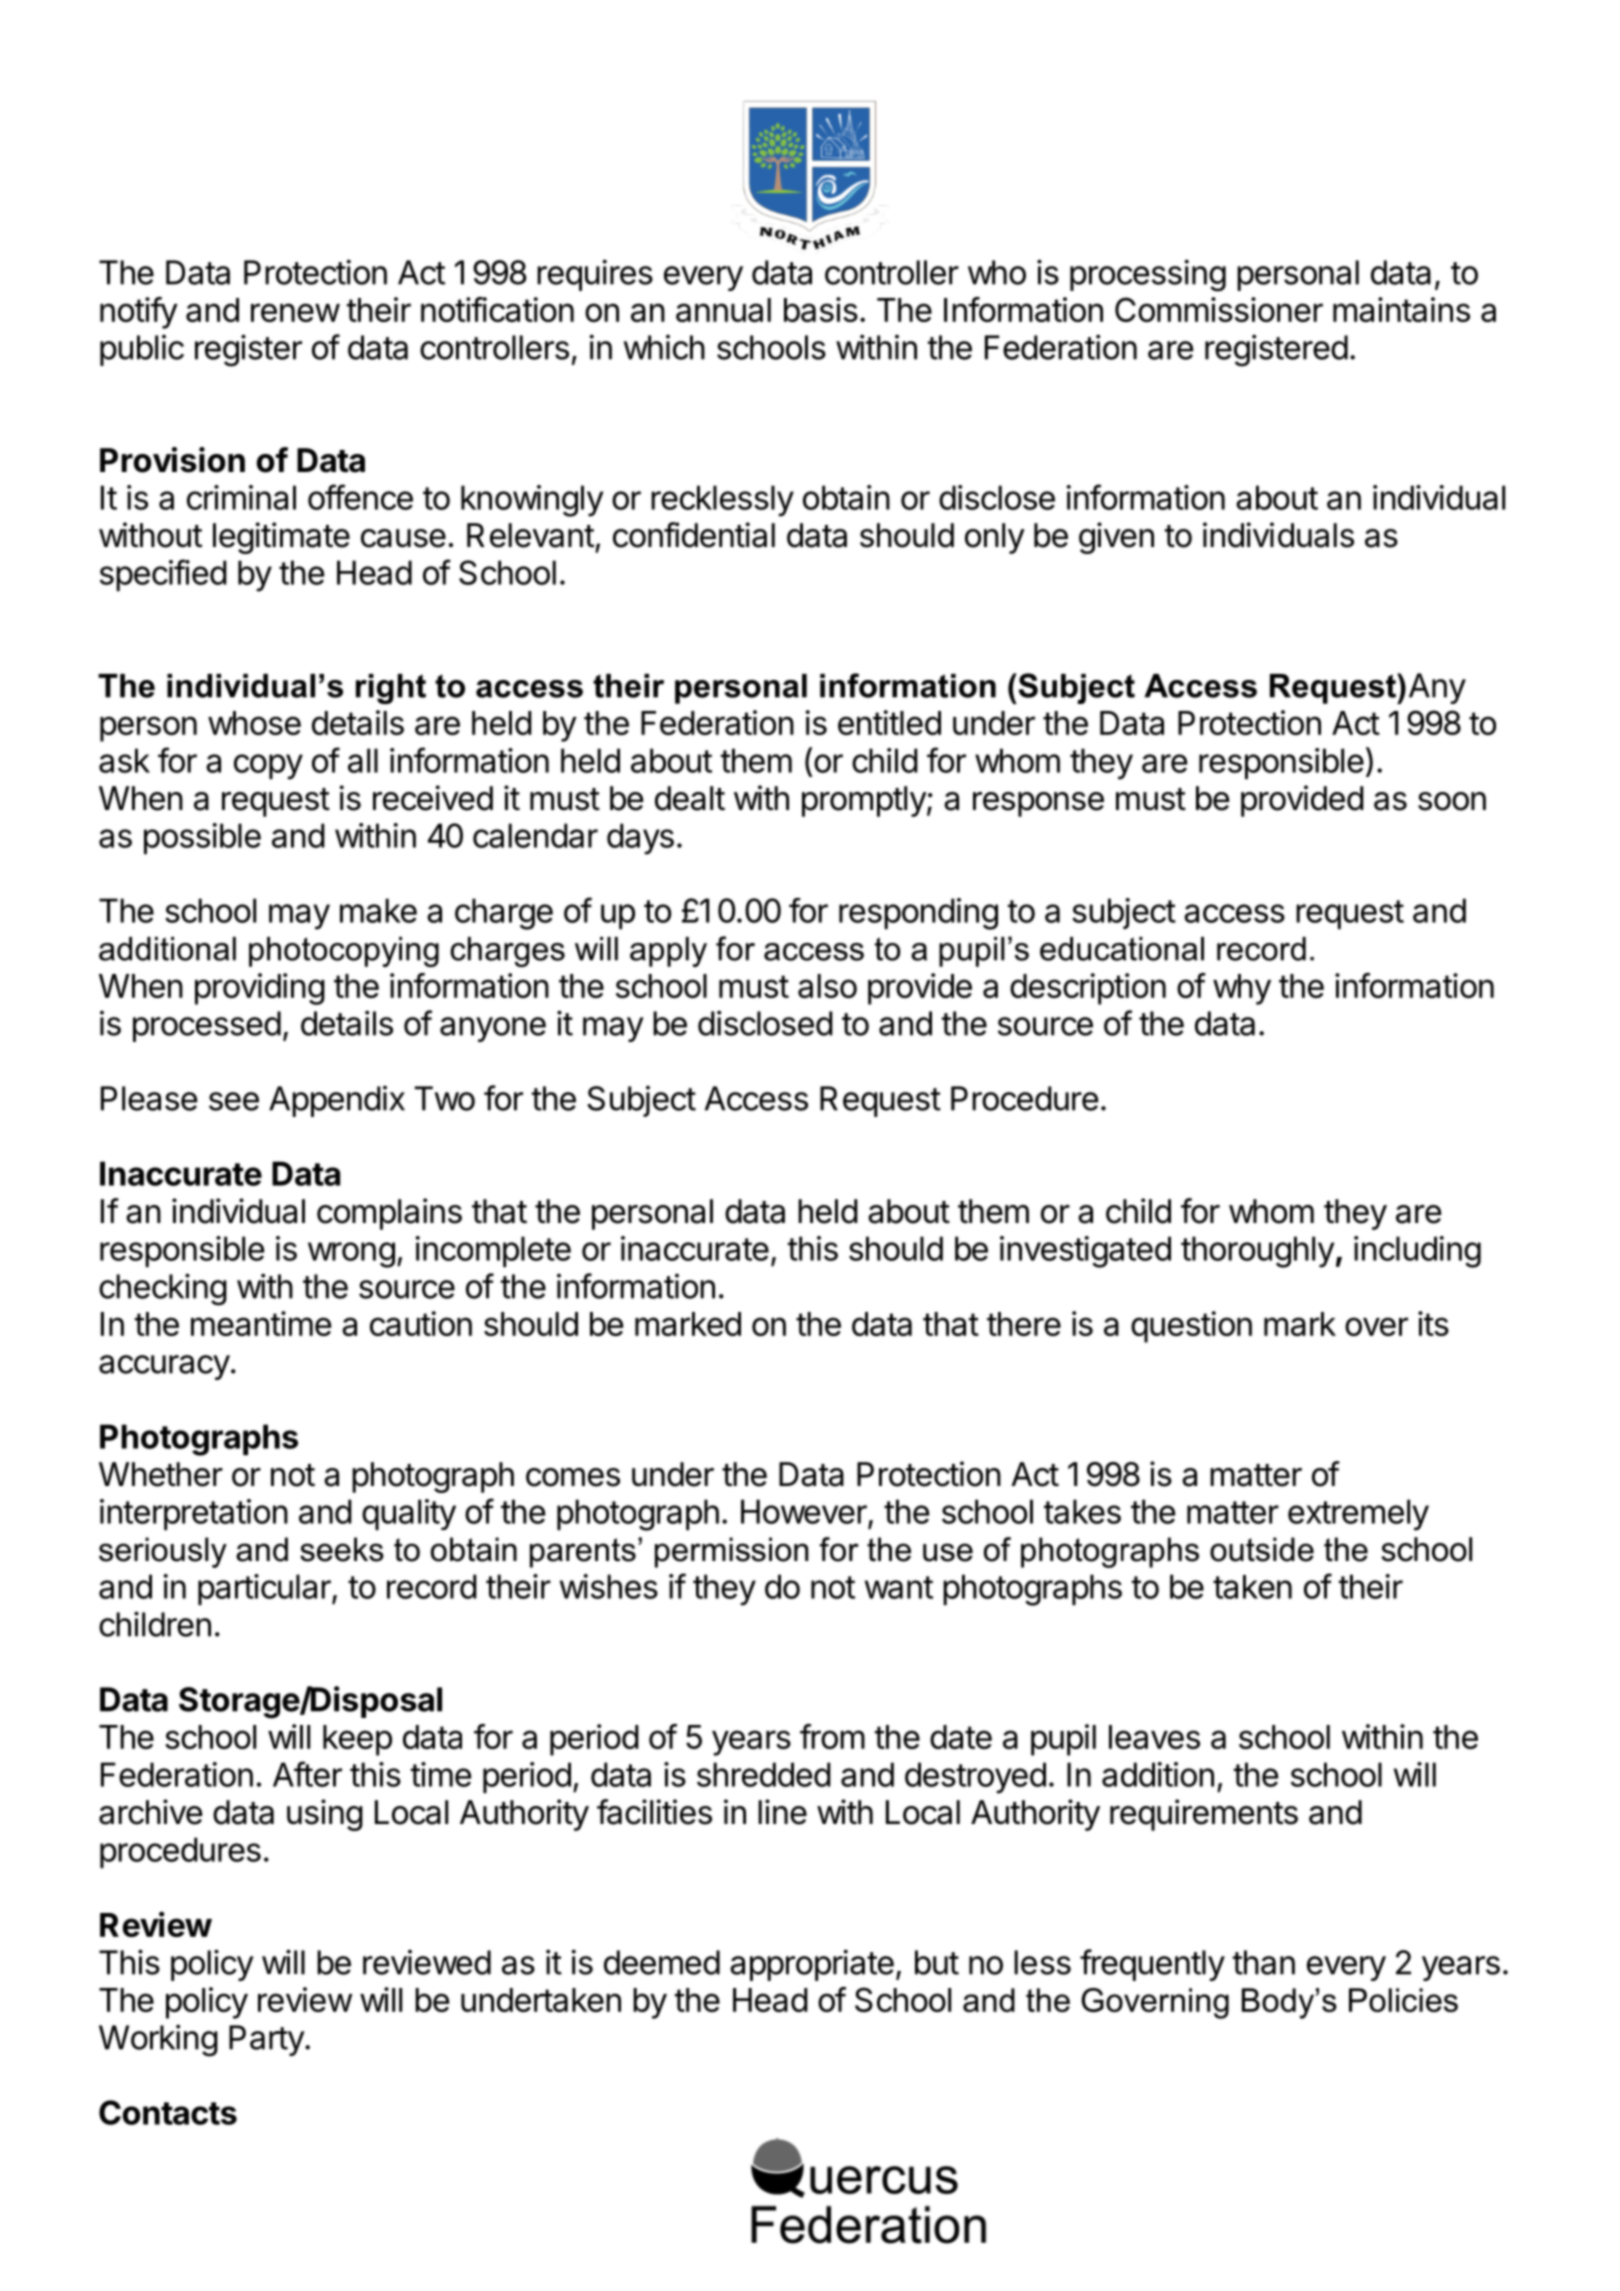  Describe the element at coordinates (1452, 801) in the screenshot. I see `soon` at that location.
